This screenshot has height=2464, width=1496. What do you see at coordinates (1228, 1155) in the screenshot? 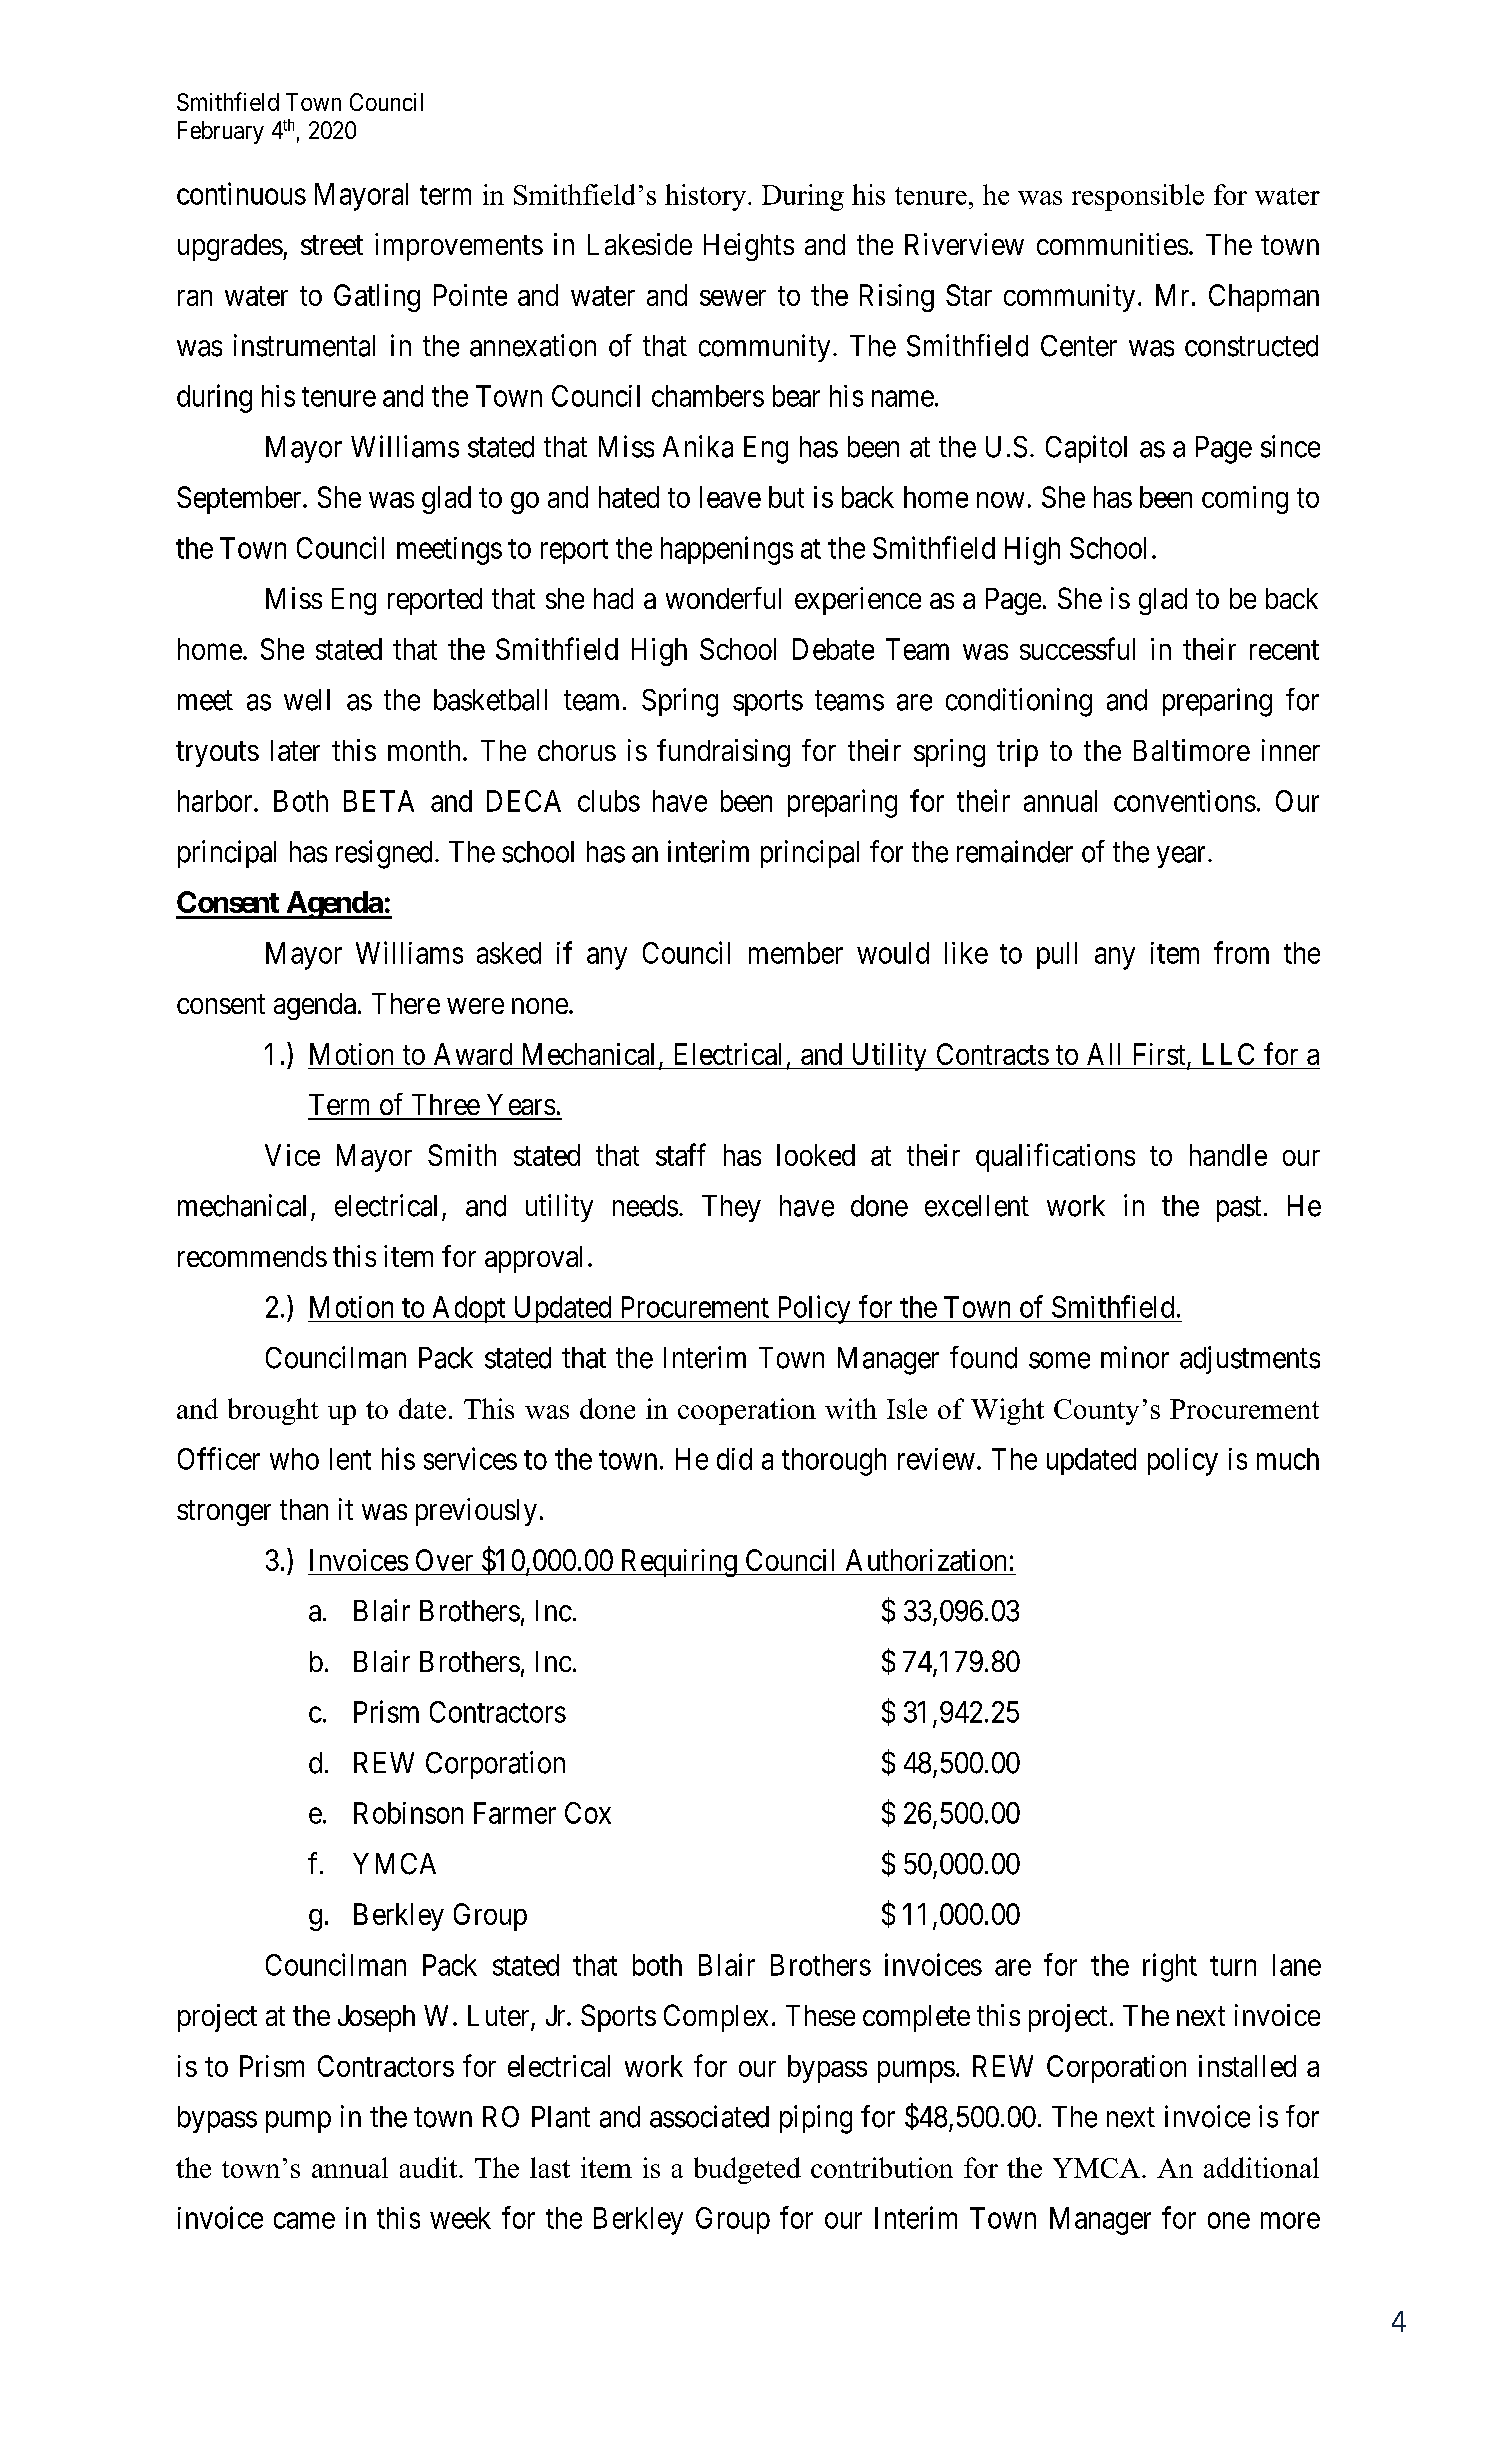
I see `handle` at bounding box center [1228, 1155].
